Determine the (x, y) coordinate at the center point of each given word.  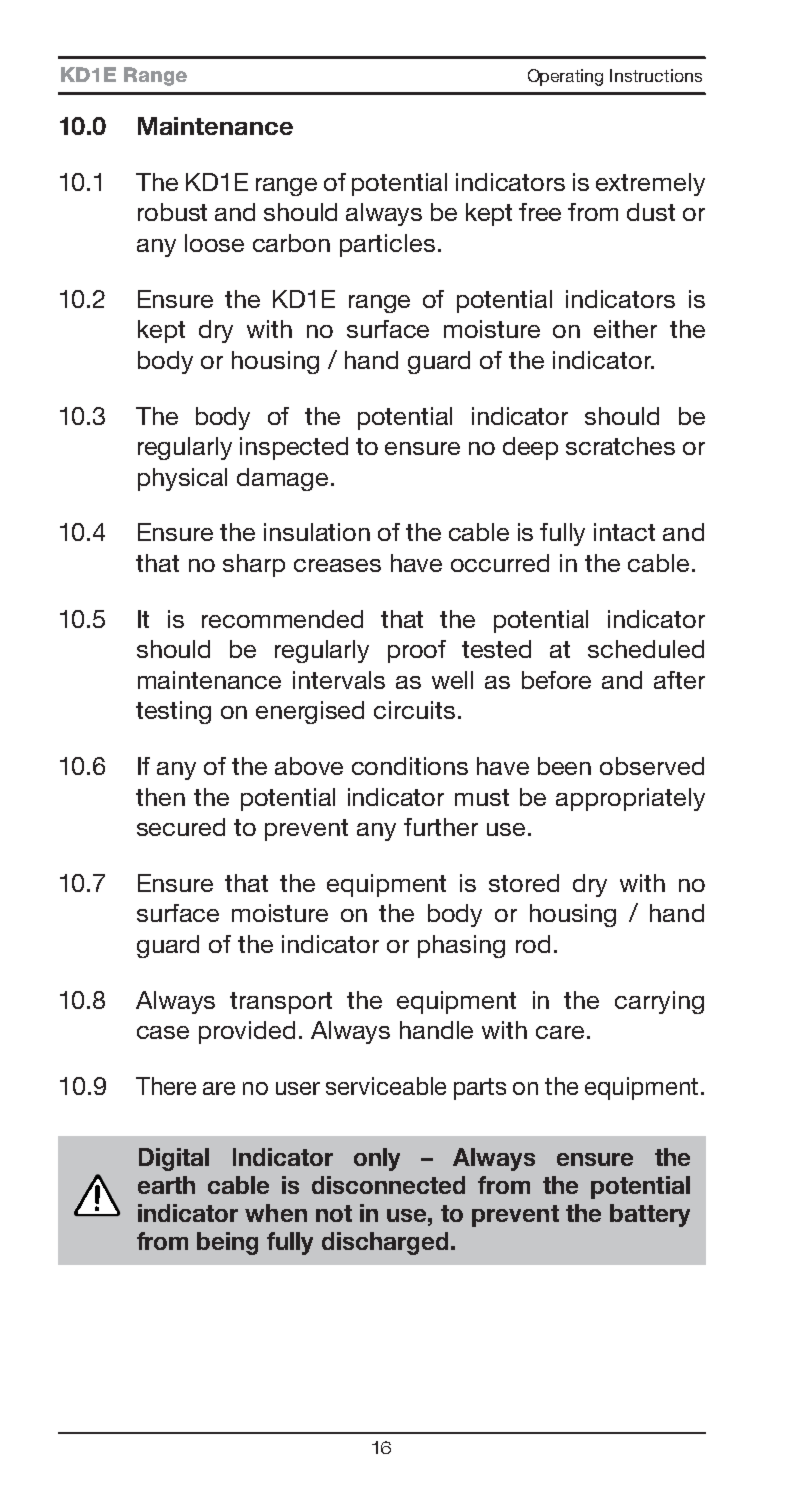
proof (417, 651)
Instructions (656, 75)
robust (172, 212)
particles (387, 245)
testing (173, 712)
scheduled (646, 649)
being (227, 1243)
